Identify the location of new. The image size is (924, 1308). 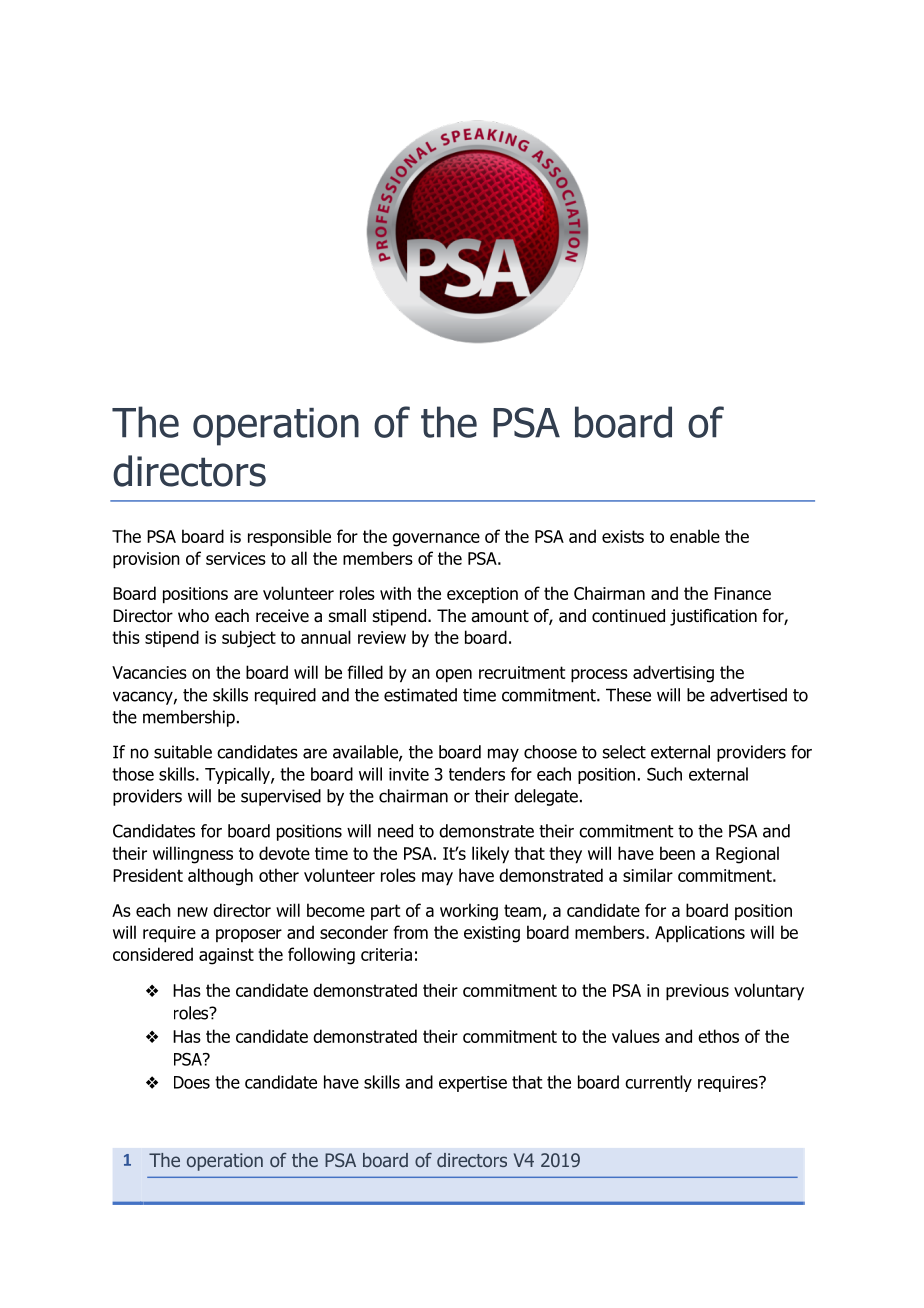
(193, 912).
